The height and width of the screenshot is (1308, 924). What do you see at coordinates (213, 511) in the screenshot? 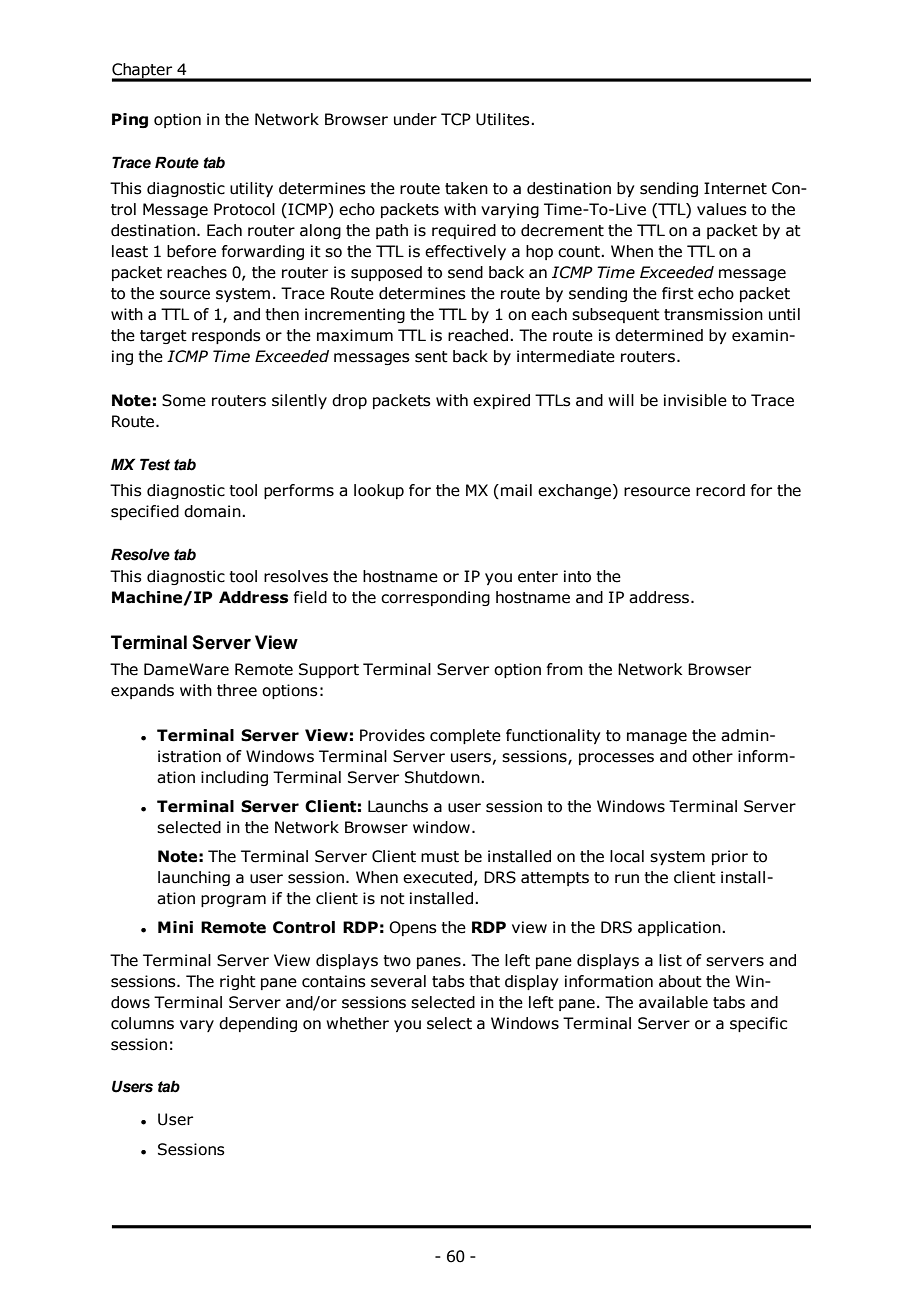
I see `domain` at bounding box center [213, 511].
